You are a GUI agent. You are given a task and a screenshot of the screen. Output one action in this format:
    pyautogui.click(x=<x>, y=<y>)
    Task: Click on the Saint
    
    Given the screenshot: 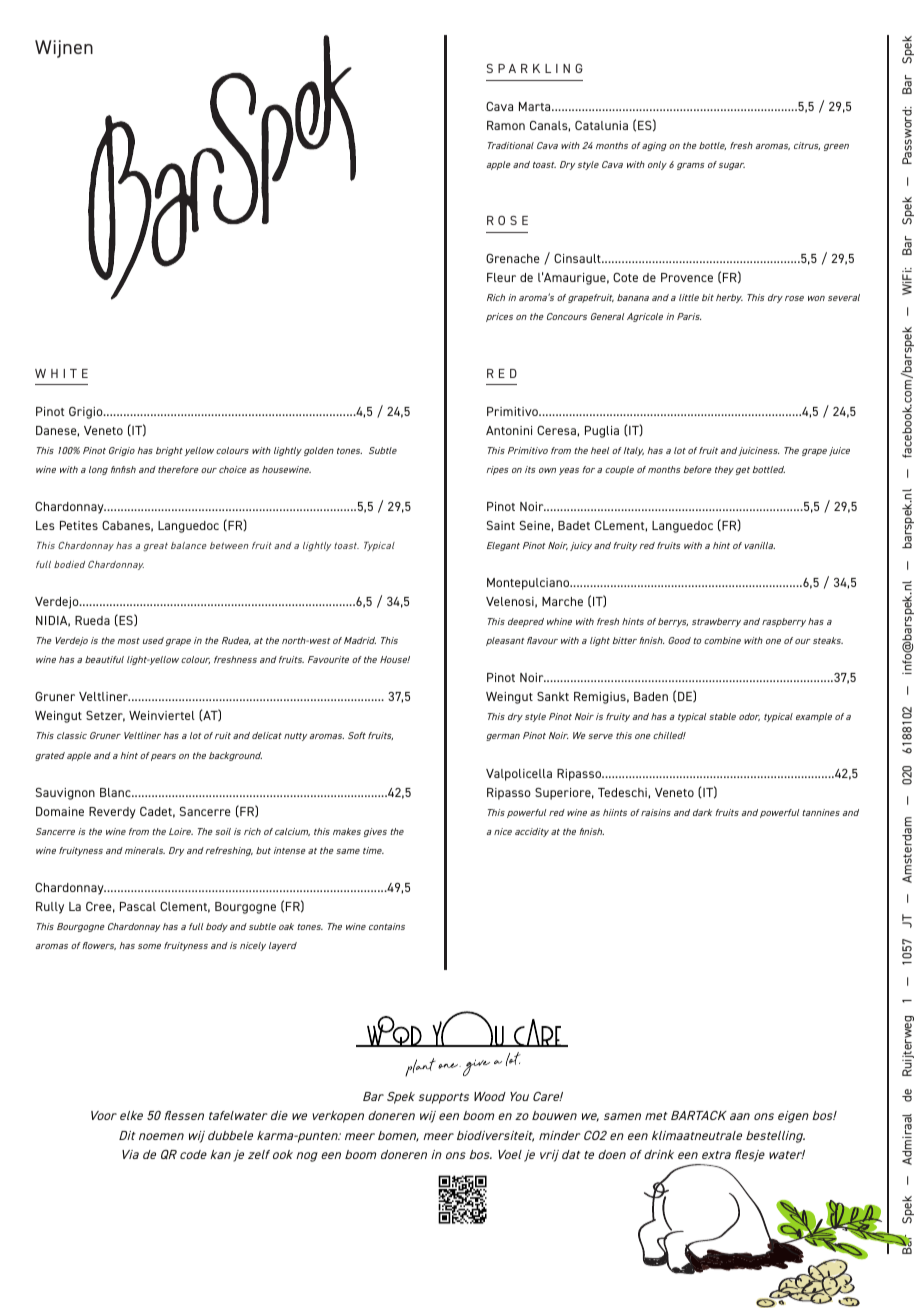 What is the action you would take?
    pyautogui.click(x=501, y=525)
